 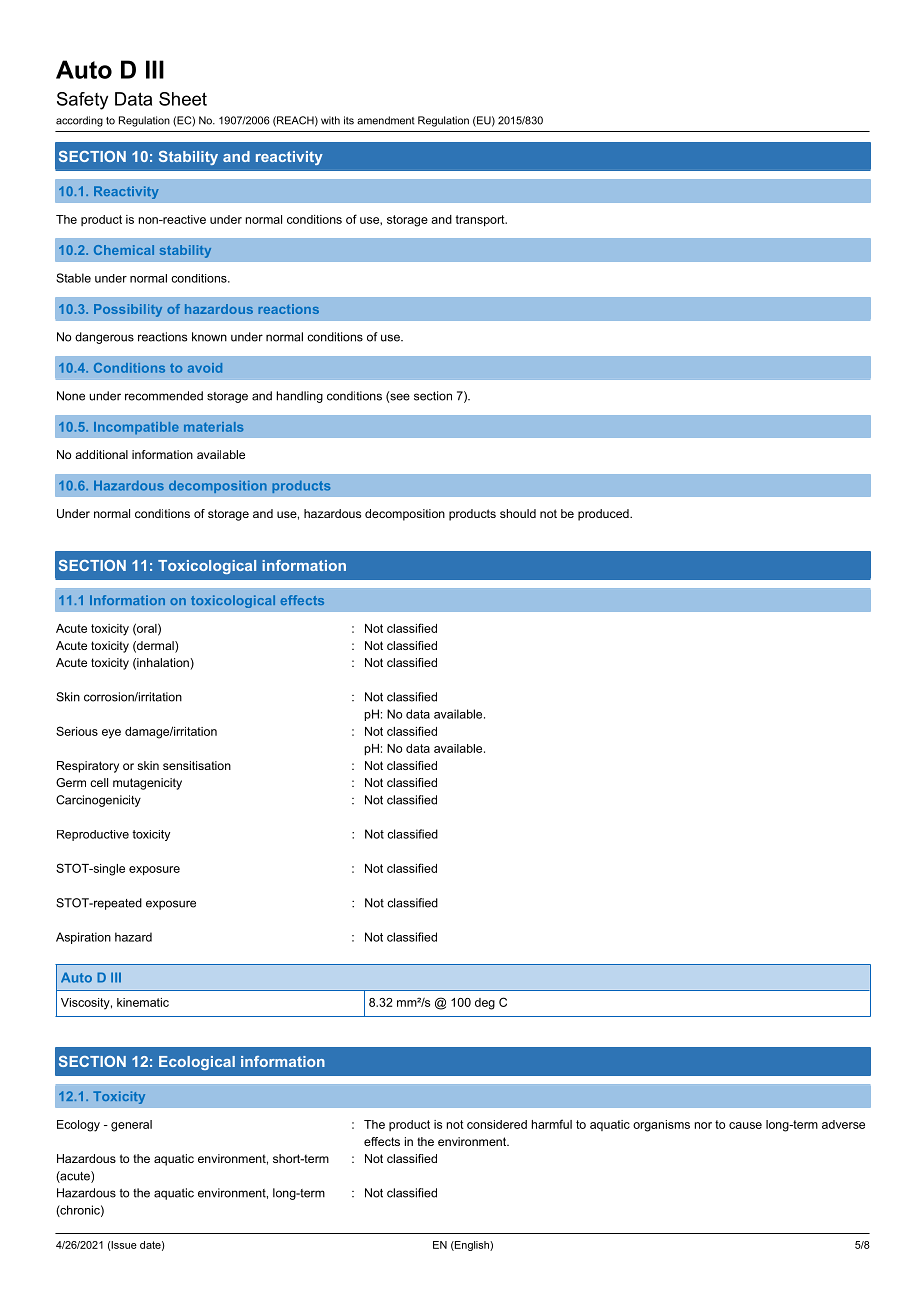 What do you see at coordinates (518, 513) in the document?
I see `should` at bounding box center [518, 513].
